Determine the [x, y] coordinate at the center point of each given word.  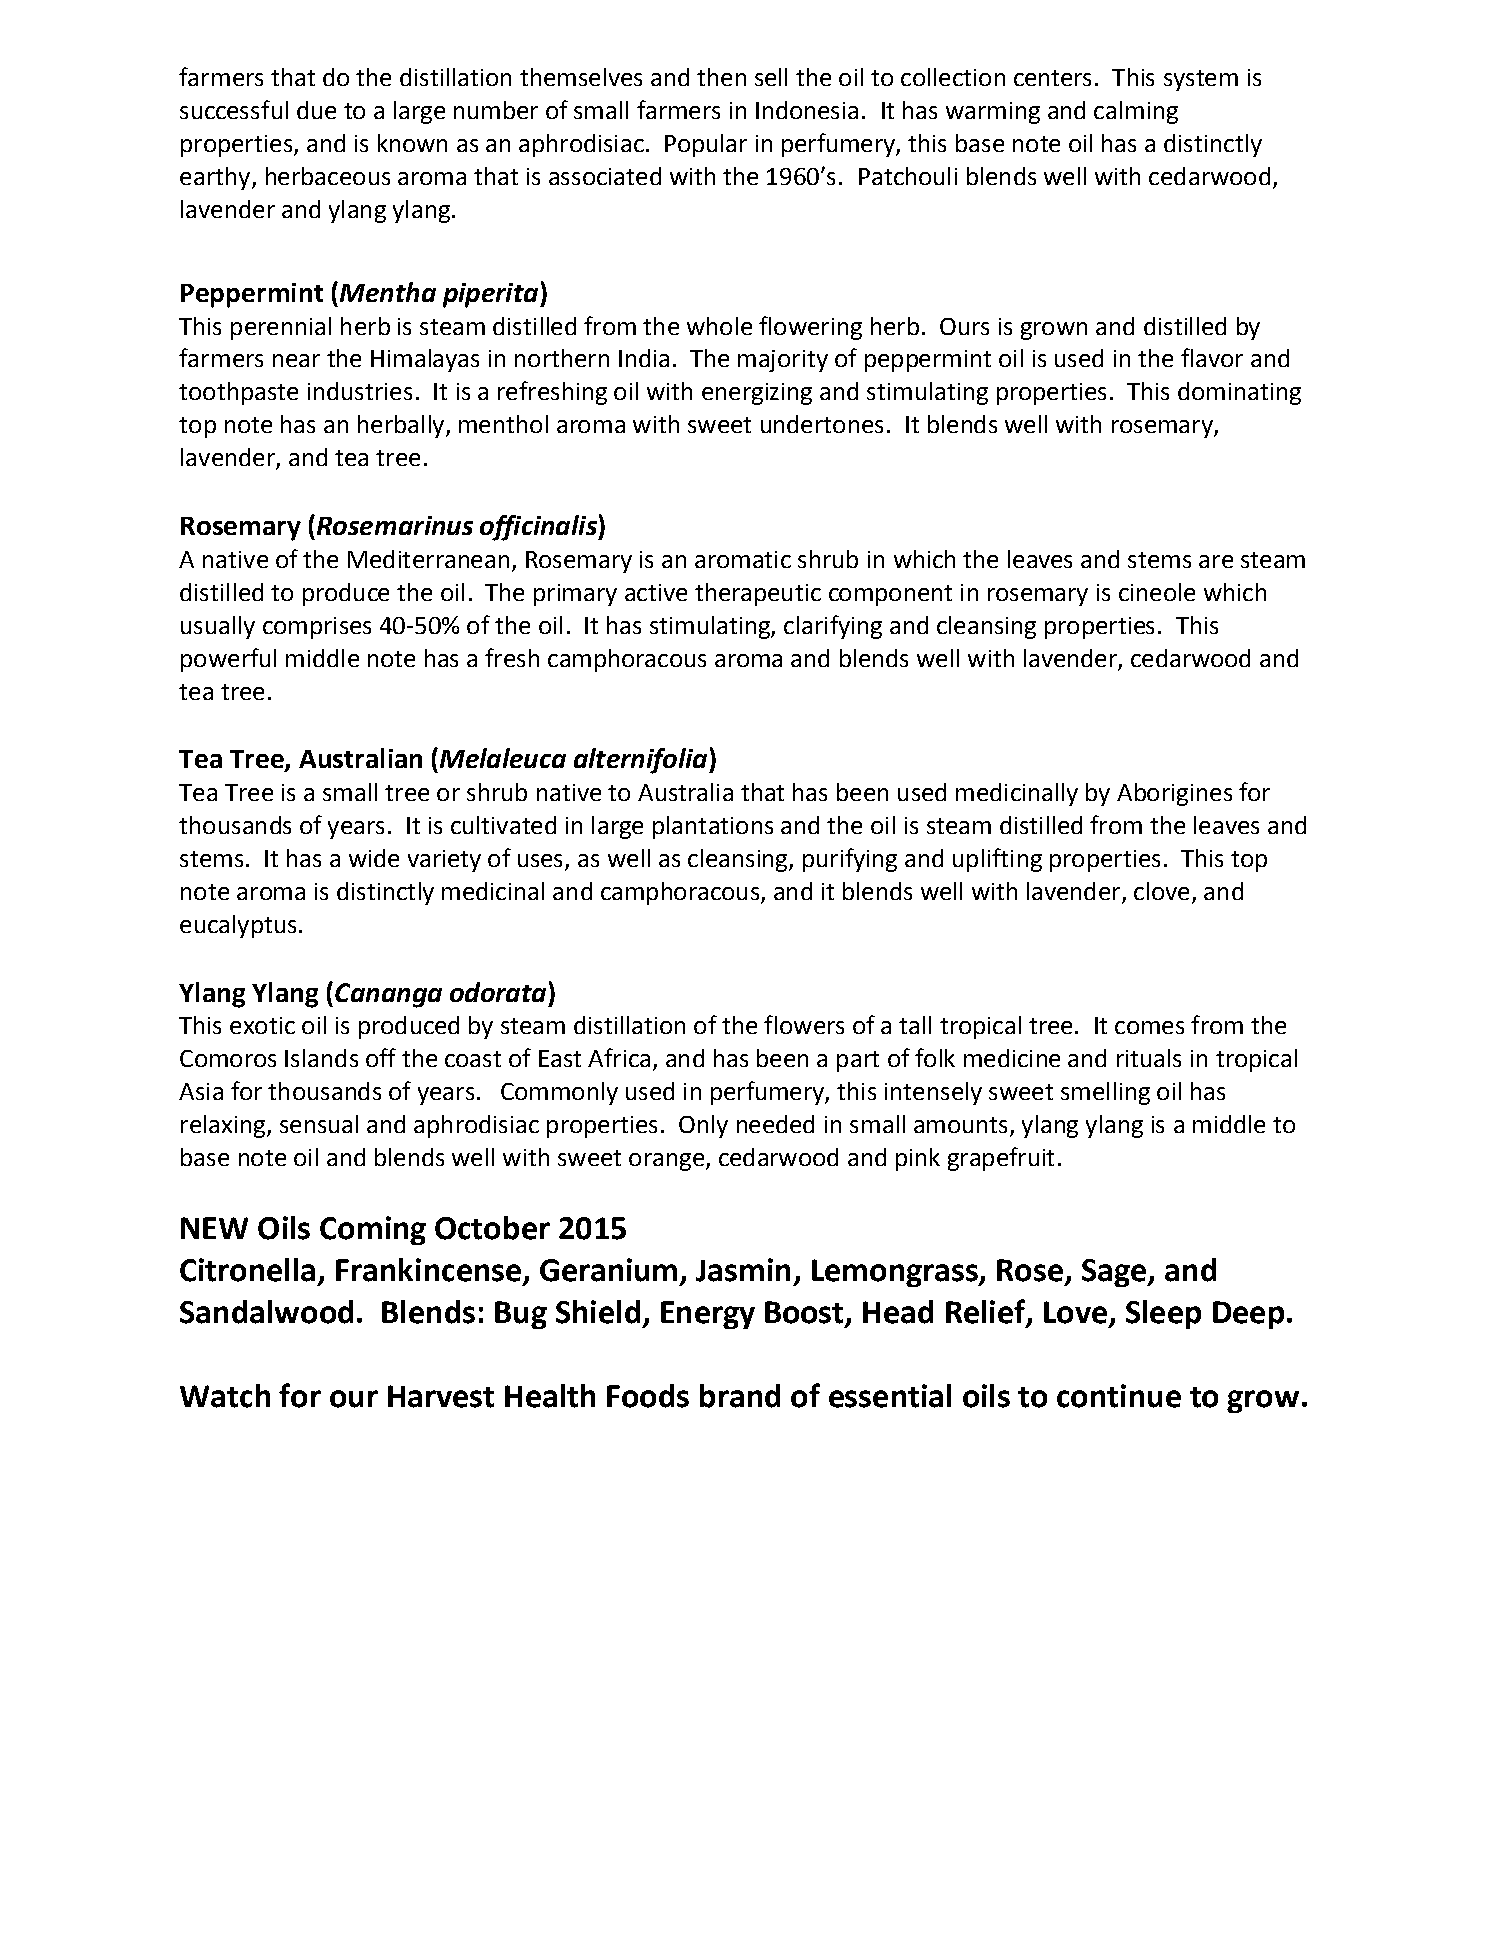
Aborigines [1174, 794]
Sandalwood [266, 1312]
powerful [228, 660]
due [316, 110]
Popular [706, 145]
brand [740, 1396]
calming [1136, 112]
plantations [713, 827]
